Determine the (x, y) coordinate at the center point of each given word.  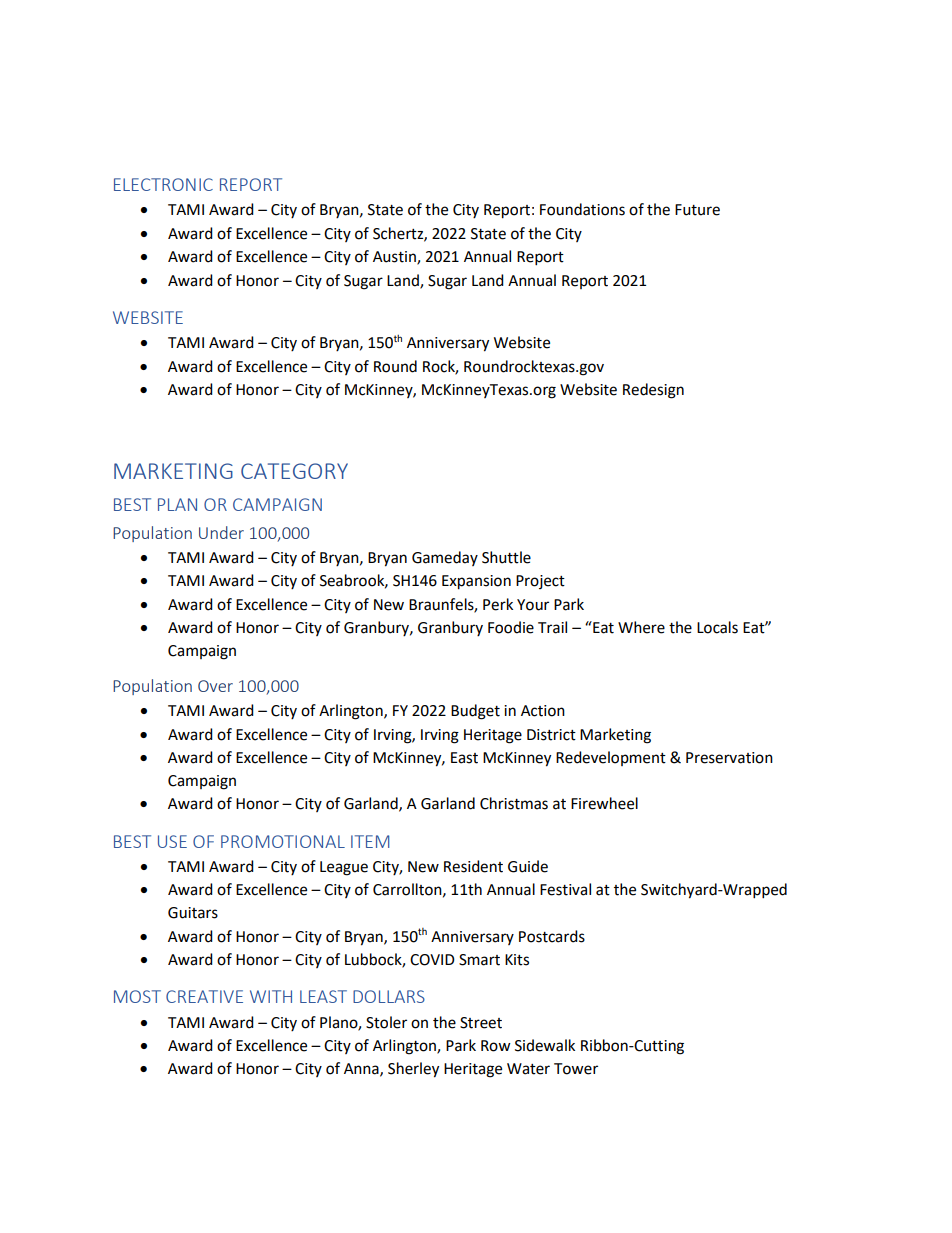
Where (641, 627)
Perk (498, 604)
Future (697, 210)
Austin (395, 258)
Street (481, 1023)
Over (215, 686)
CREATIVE (204, 996)
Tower (576, 1069)
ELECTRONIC (163, 184)
